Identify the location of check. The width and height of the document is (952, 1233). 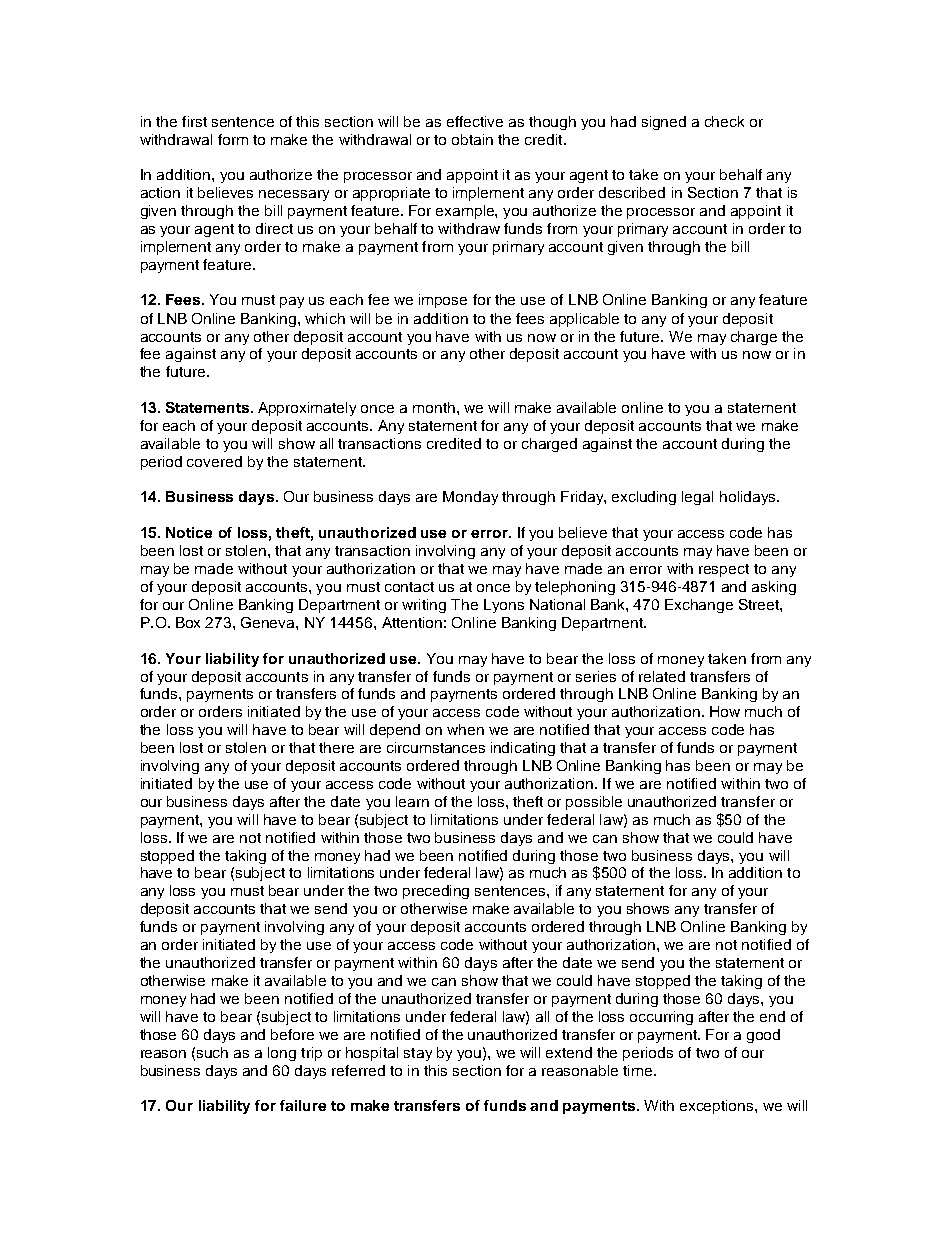
(724, 121).
